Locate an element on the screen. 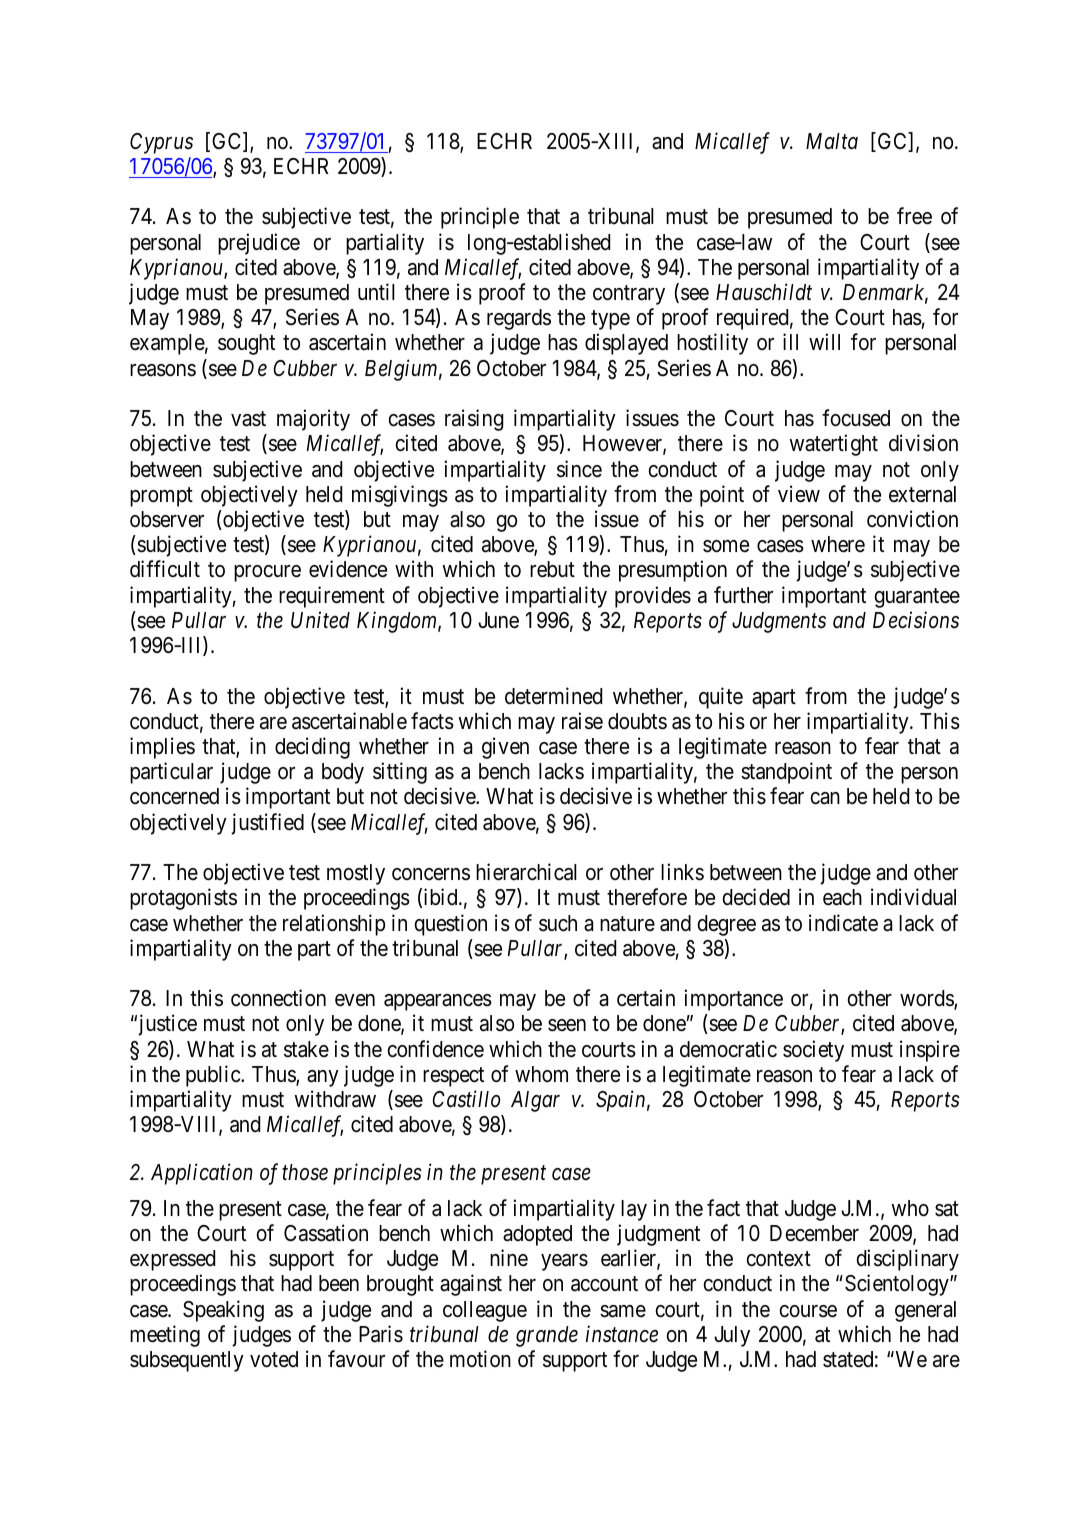 This screenshot has width=1088, height=1539. grande is located at coordinates (547, 1336).
